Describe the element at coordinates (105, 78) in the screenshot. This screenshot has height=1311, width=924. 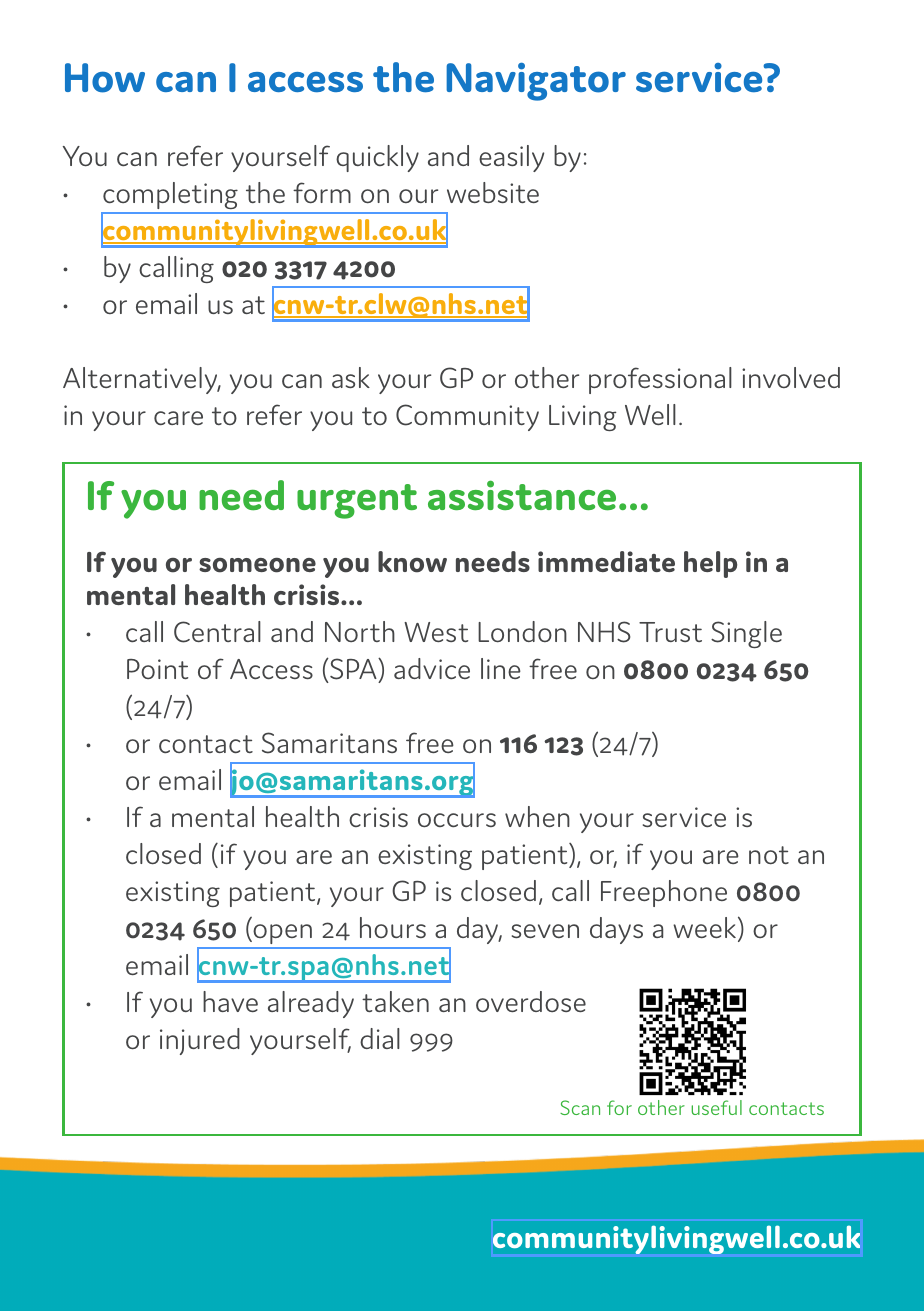
I see `How` at that location.
